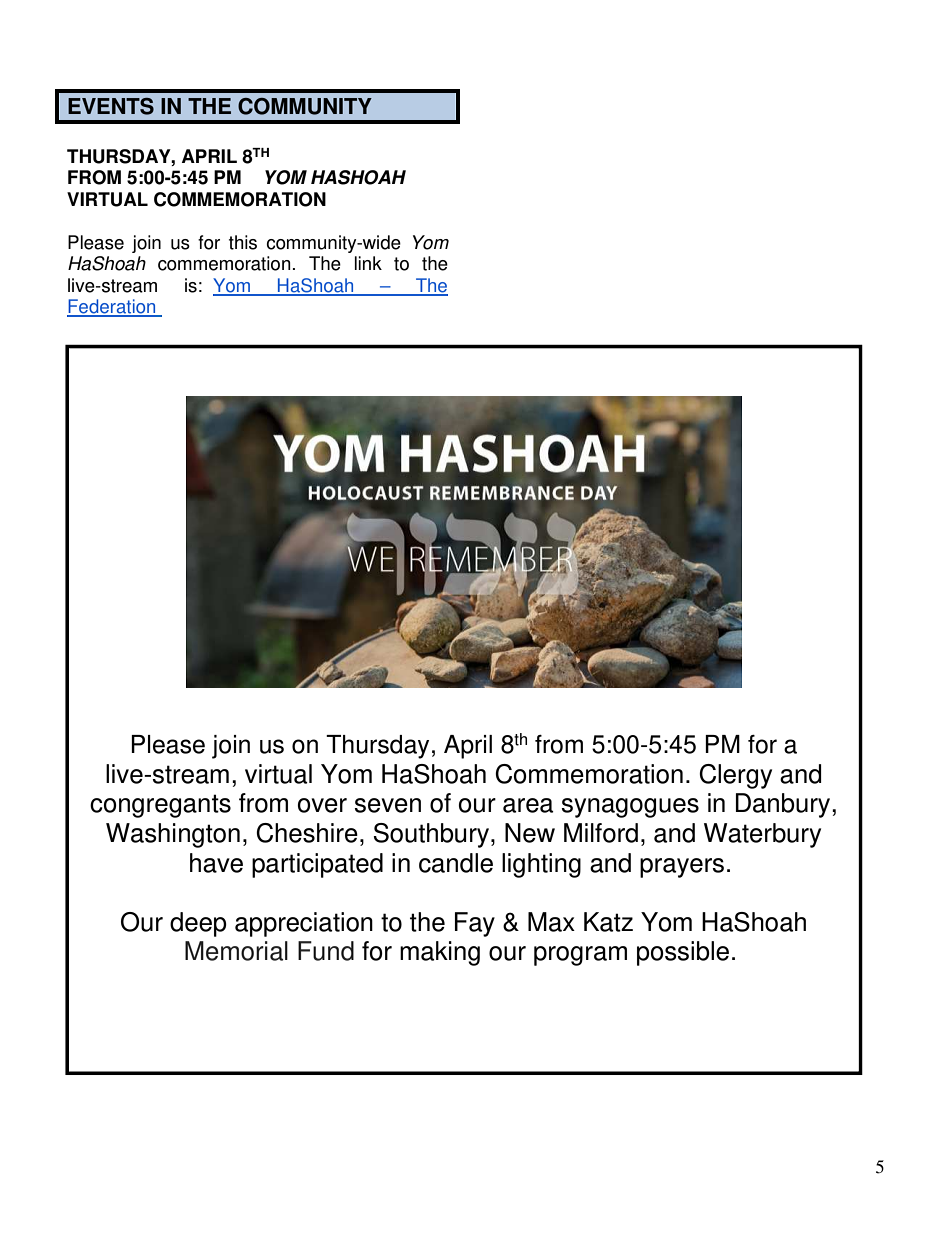  I want to click on deep, so click(198, 924).
